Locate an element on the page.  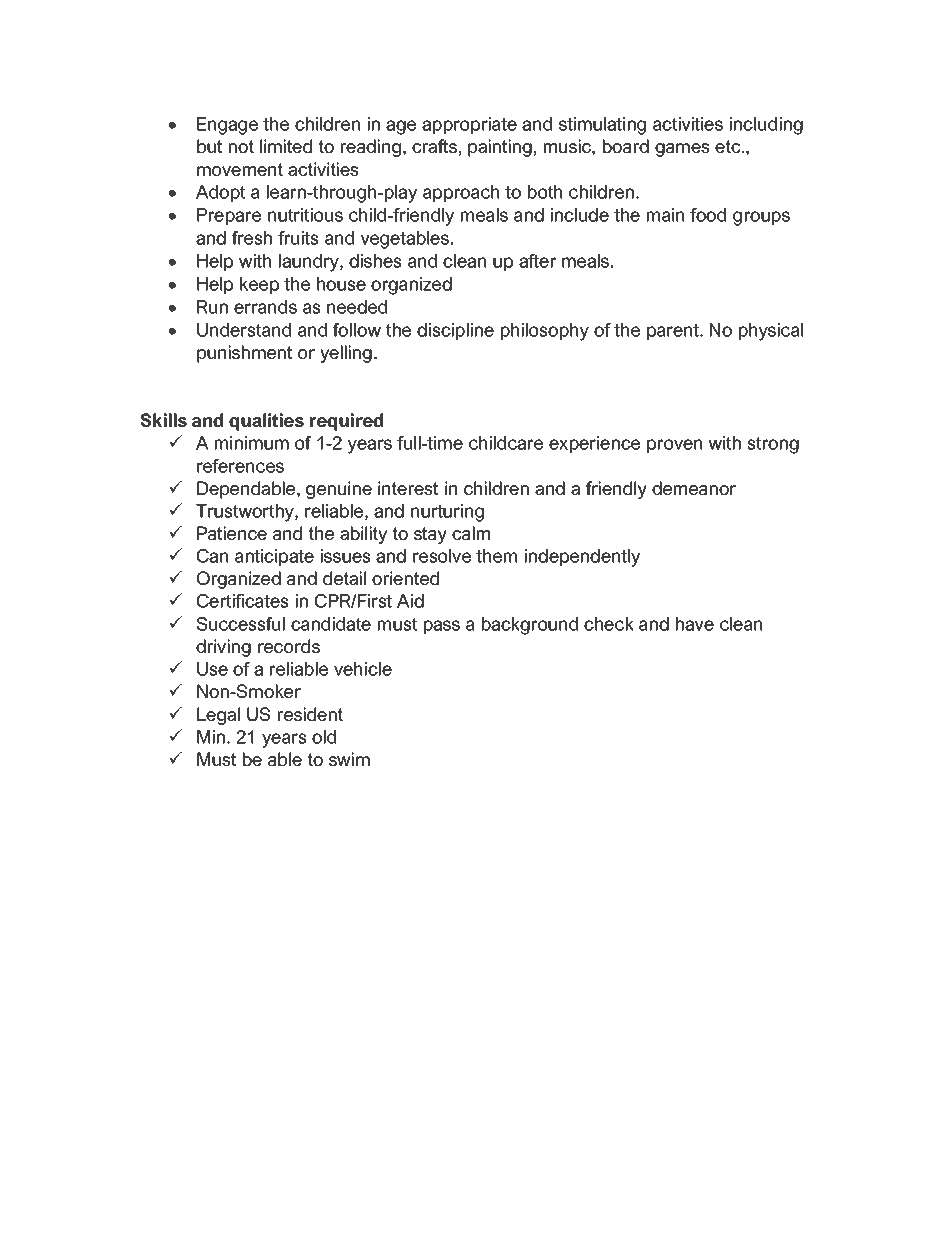
calm is located at coordinates (471, 533).
